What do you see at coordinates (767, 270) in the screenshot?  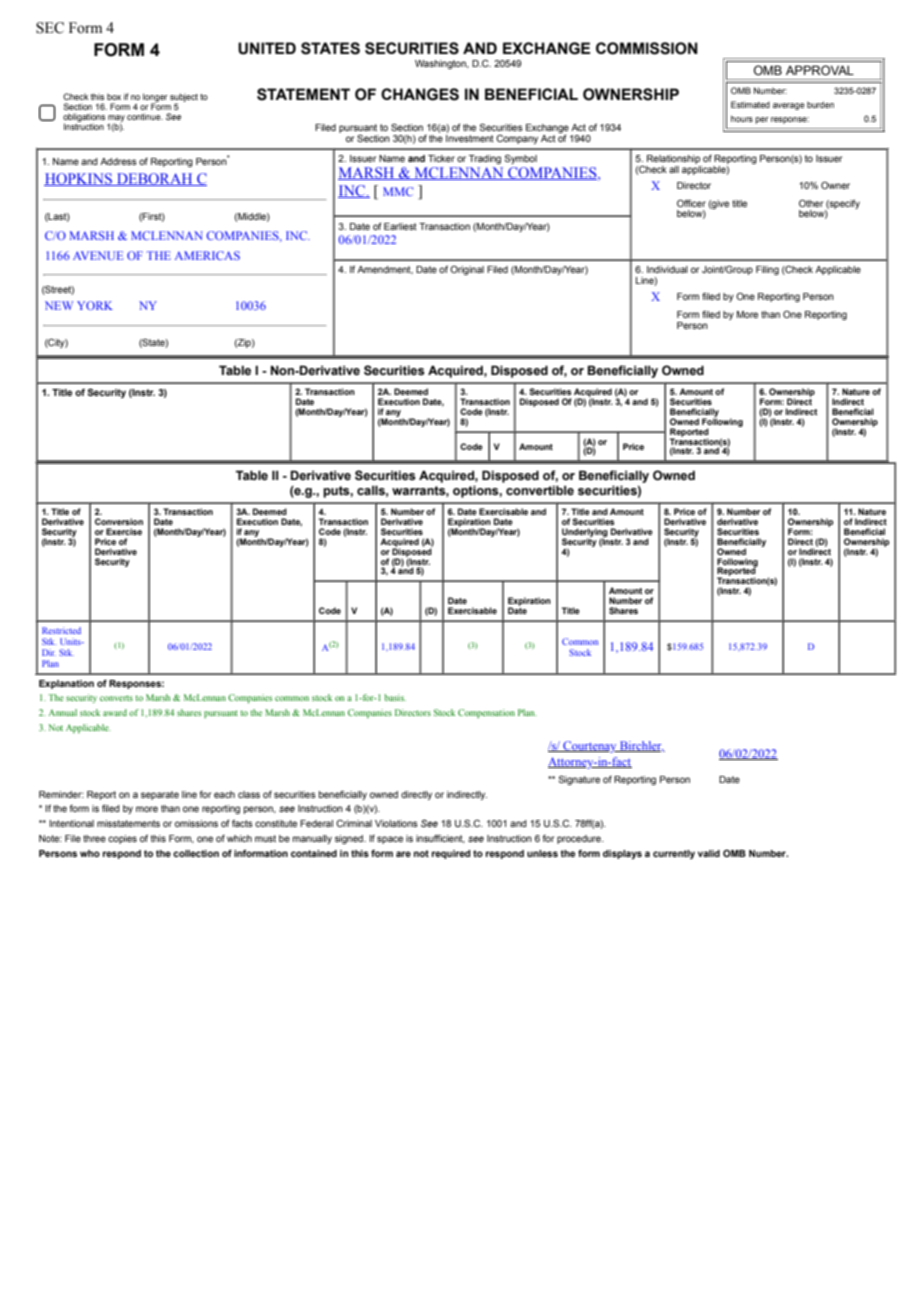 I see `Filing` at bounding box center [767, 270].
